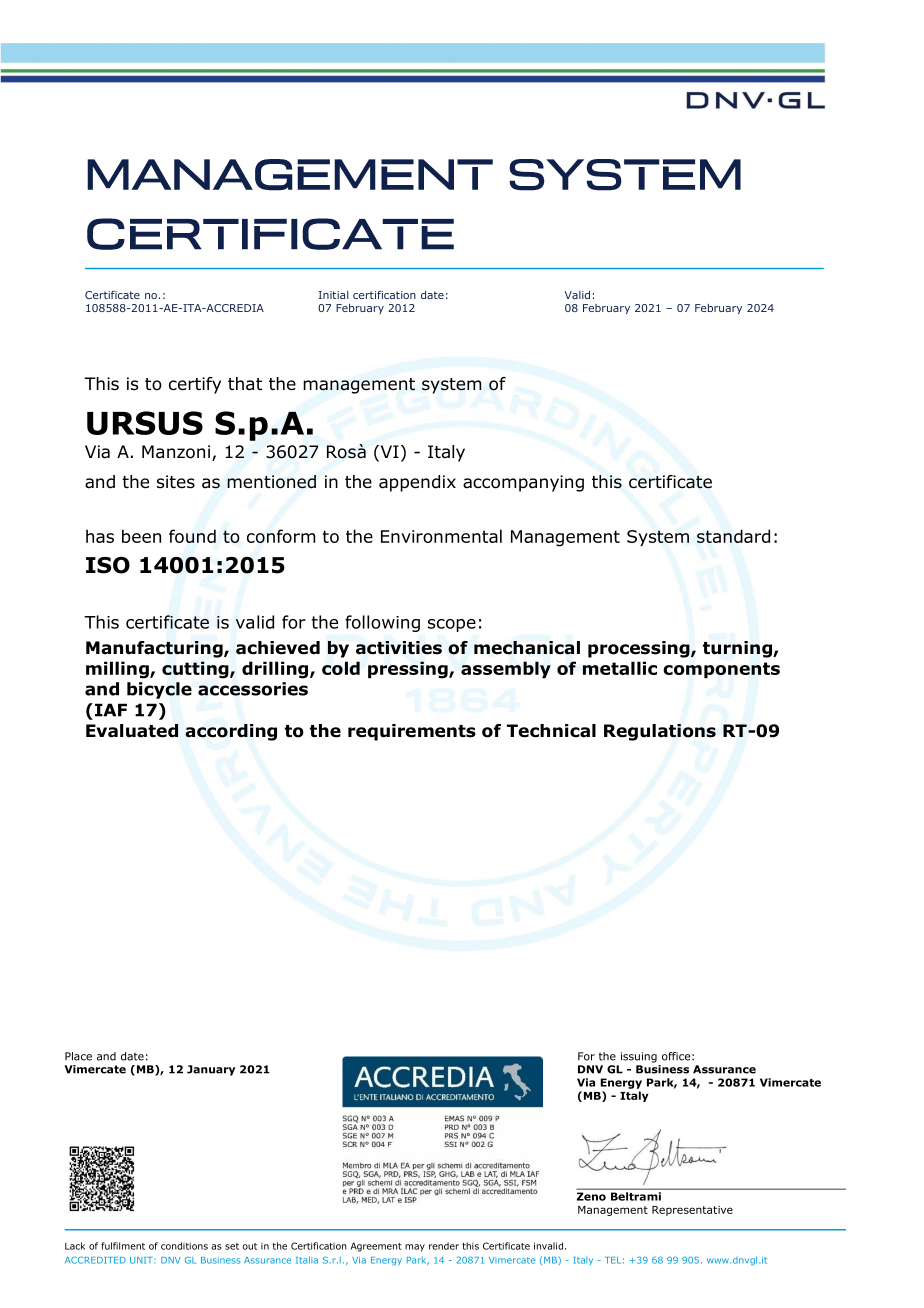 Image resolution: width=924 pixels, height=1308 pixels. Describe the element at coordinates (195, 385) in the document. I see `certify` at that location.
